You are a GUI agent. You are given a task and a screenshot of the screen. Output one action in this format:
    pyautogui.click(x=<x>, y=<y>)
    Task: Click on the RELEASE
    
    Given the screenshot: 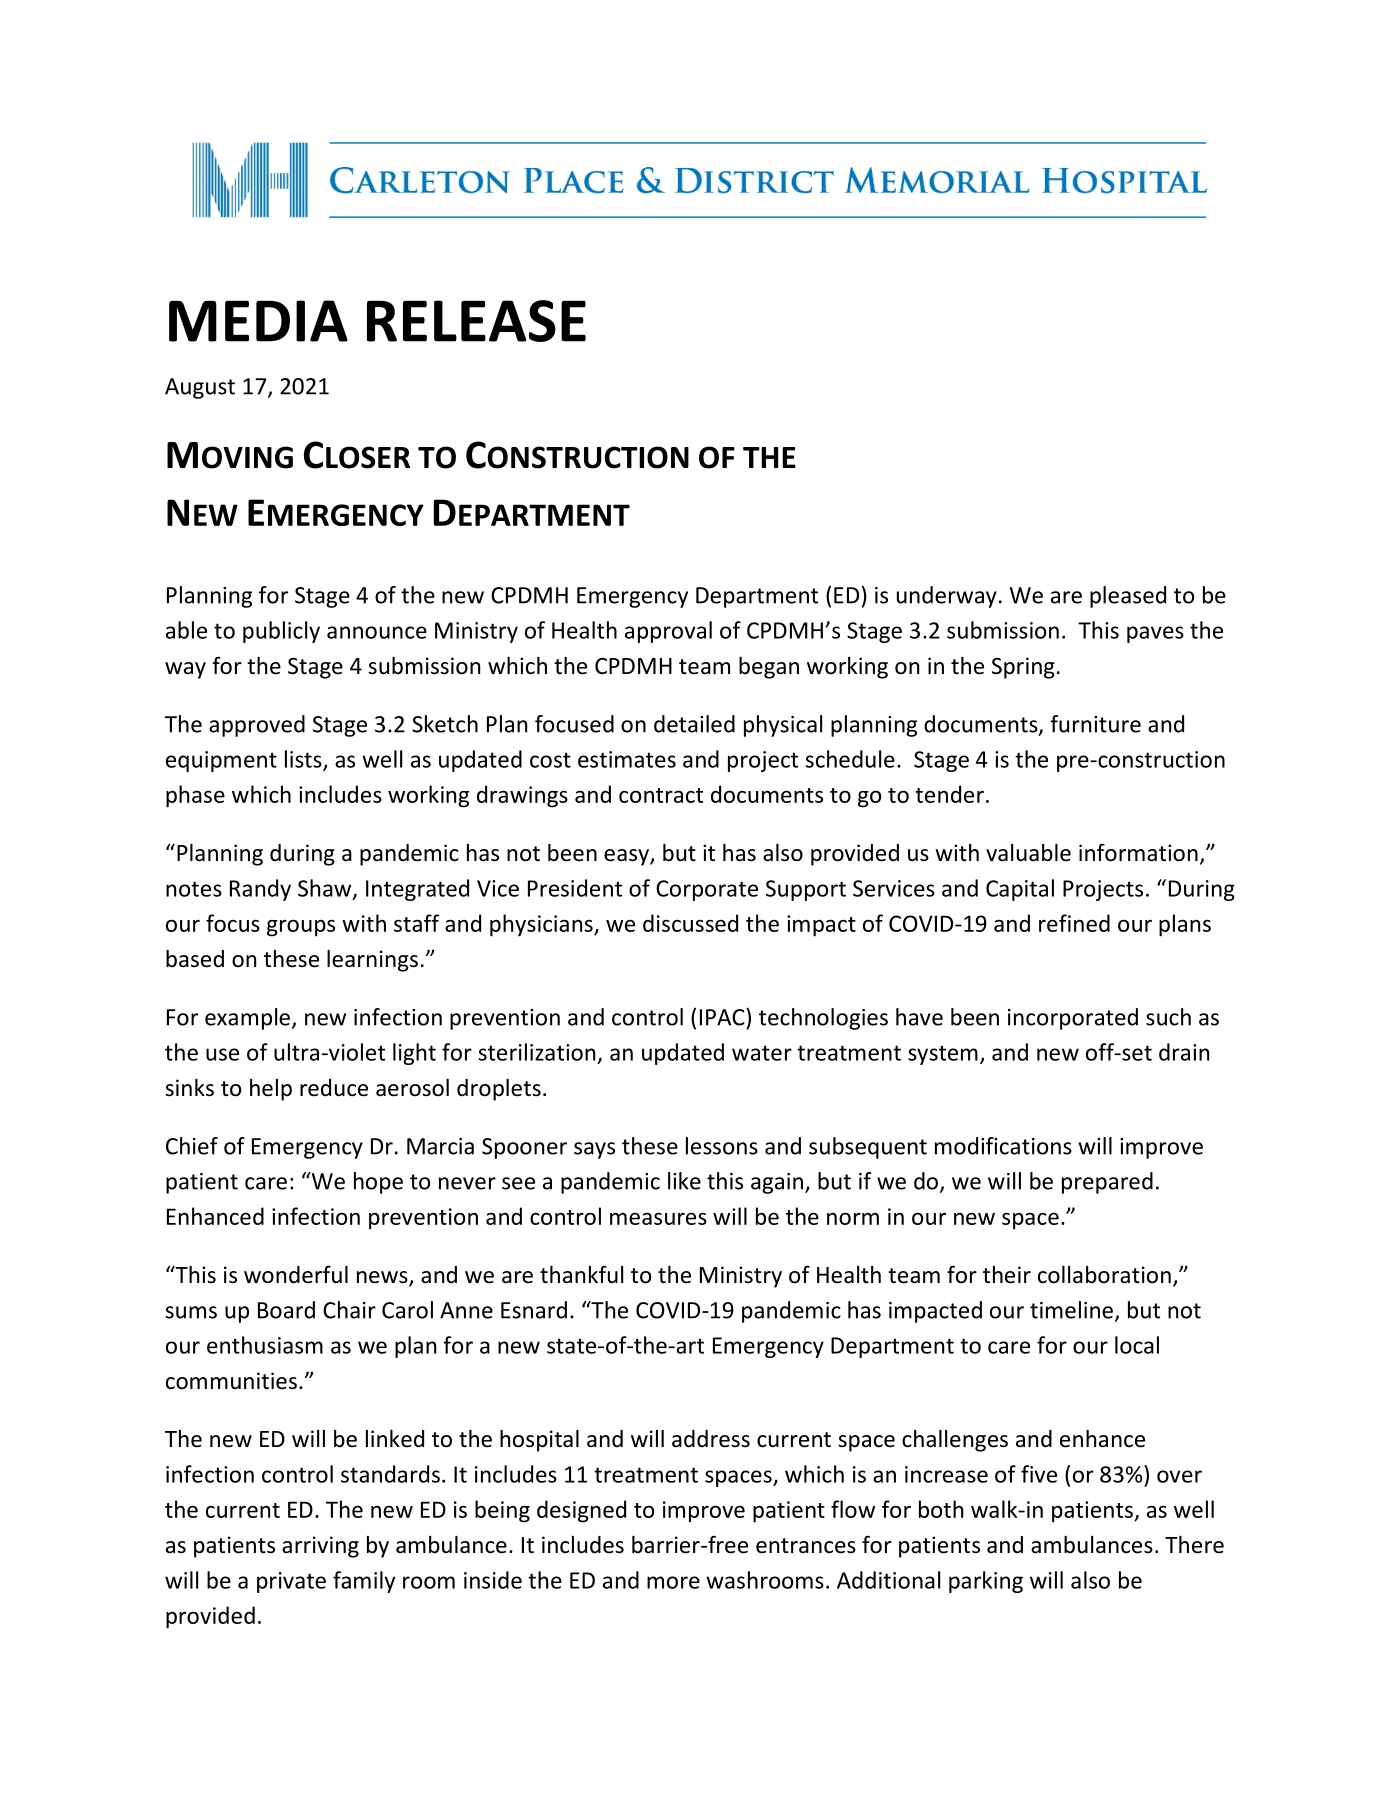 What is the action you would take?
    pyautogui.click(x=476, y=321)
